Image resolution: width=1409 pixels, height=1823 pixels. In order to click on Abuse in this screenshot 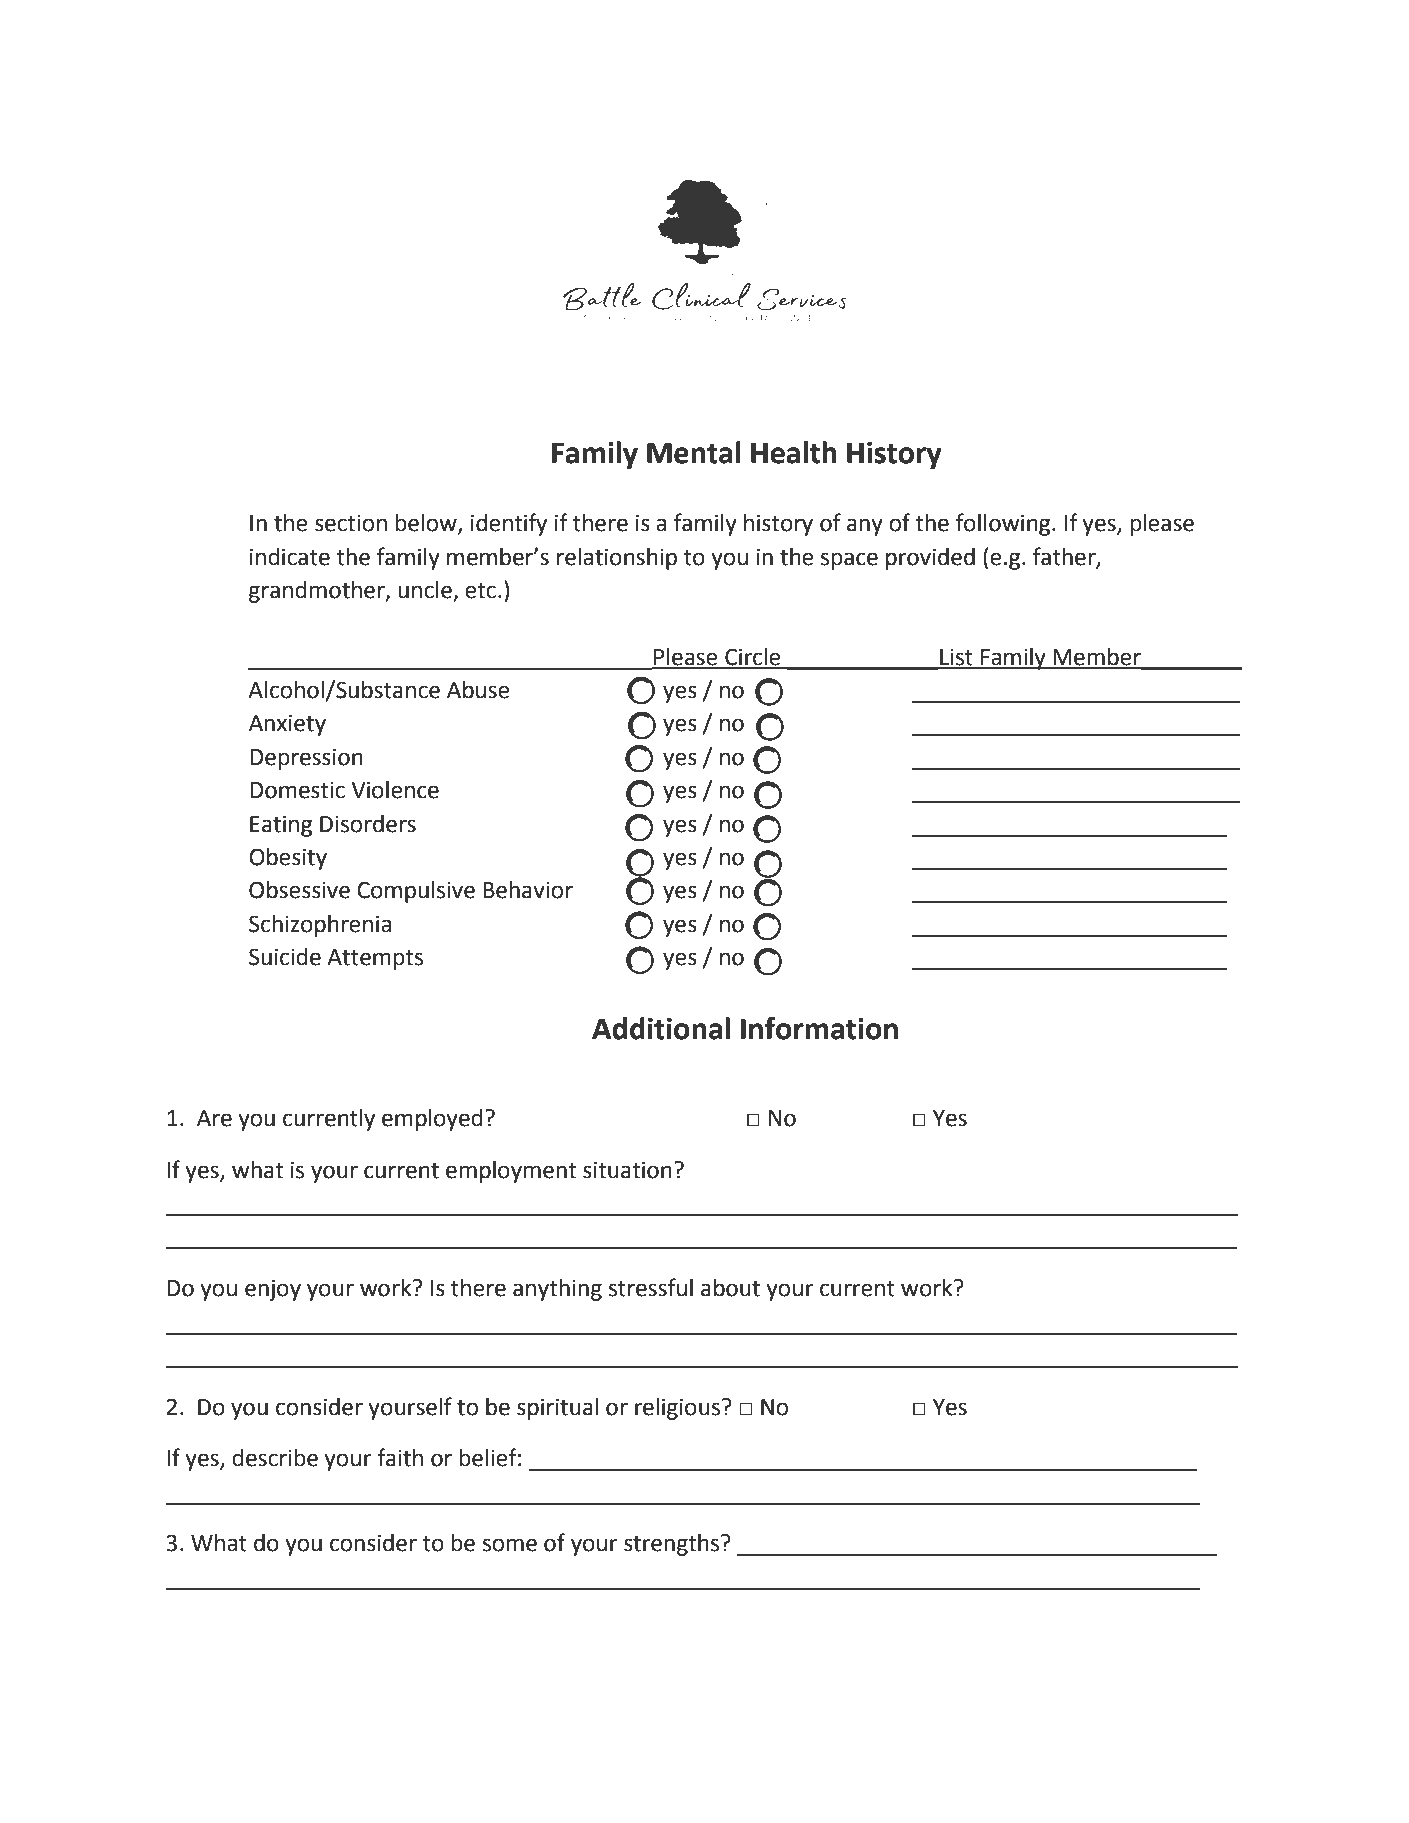, I will do `click(478, 690)`.
